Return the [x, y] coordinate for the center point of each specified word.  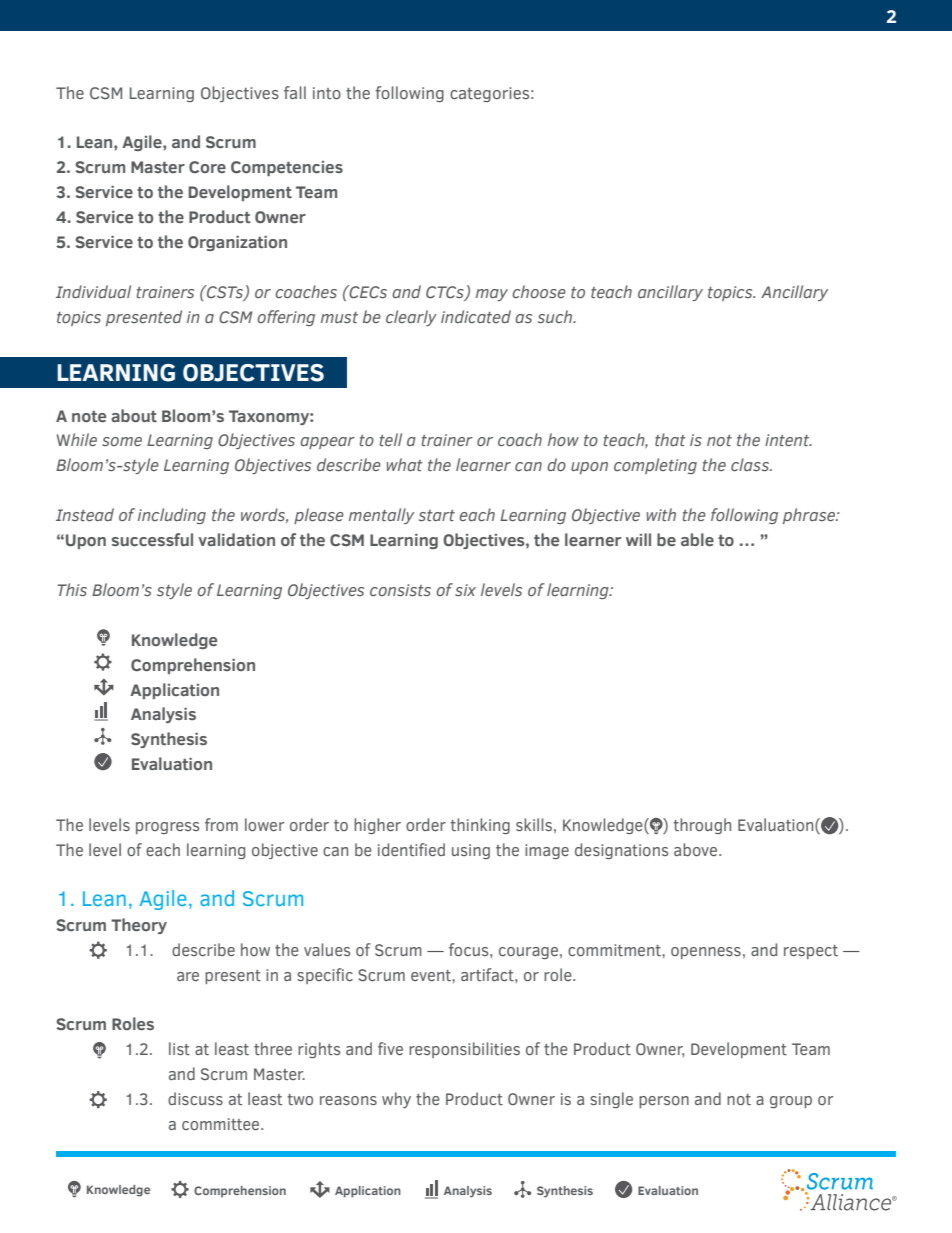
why [396, 1100]
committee [222, 1124]
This [72, 589]
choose [539, 291]
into [327, 93]
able [697, 539]
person [664, 1102]
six [465, 590]
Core [207, 167]
